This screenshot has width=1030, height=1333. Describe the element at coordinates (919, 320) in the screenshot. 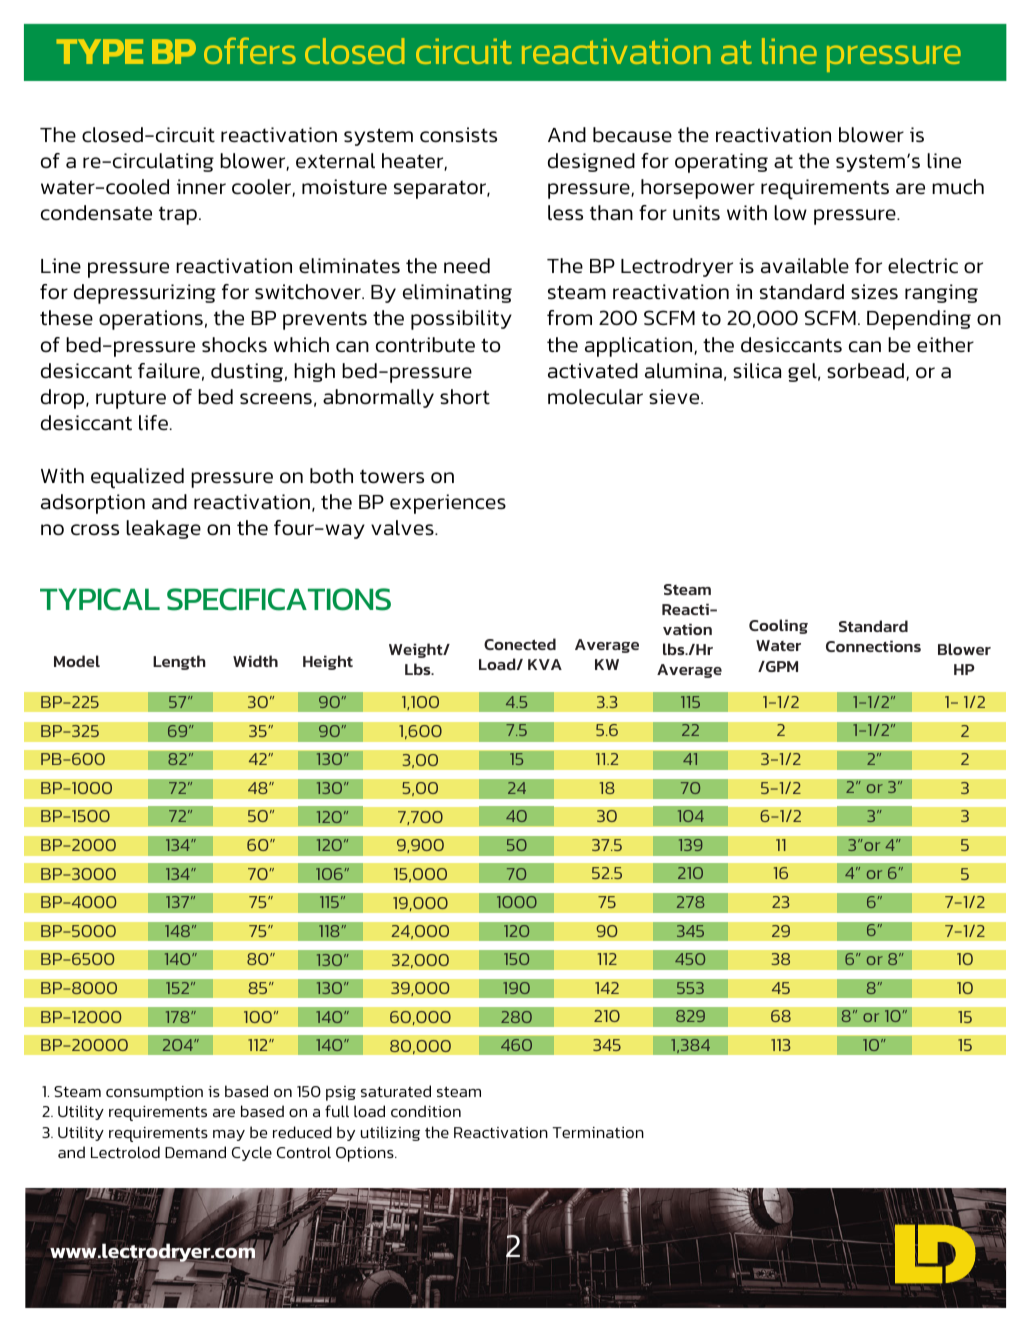

I see `Depending` at that location.
